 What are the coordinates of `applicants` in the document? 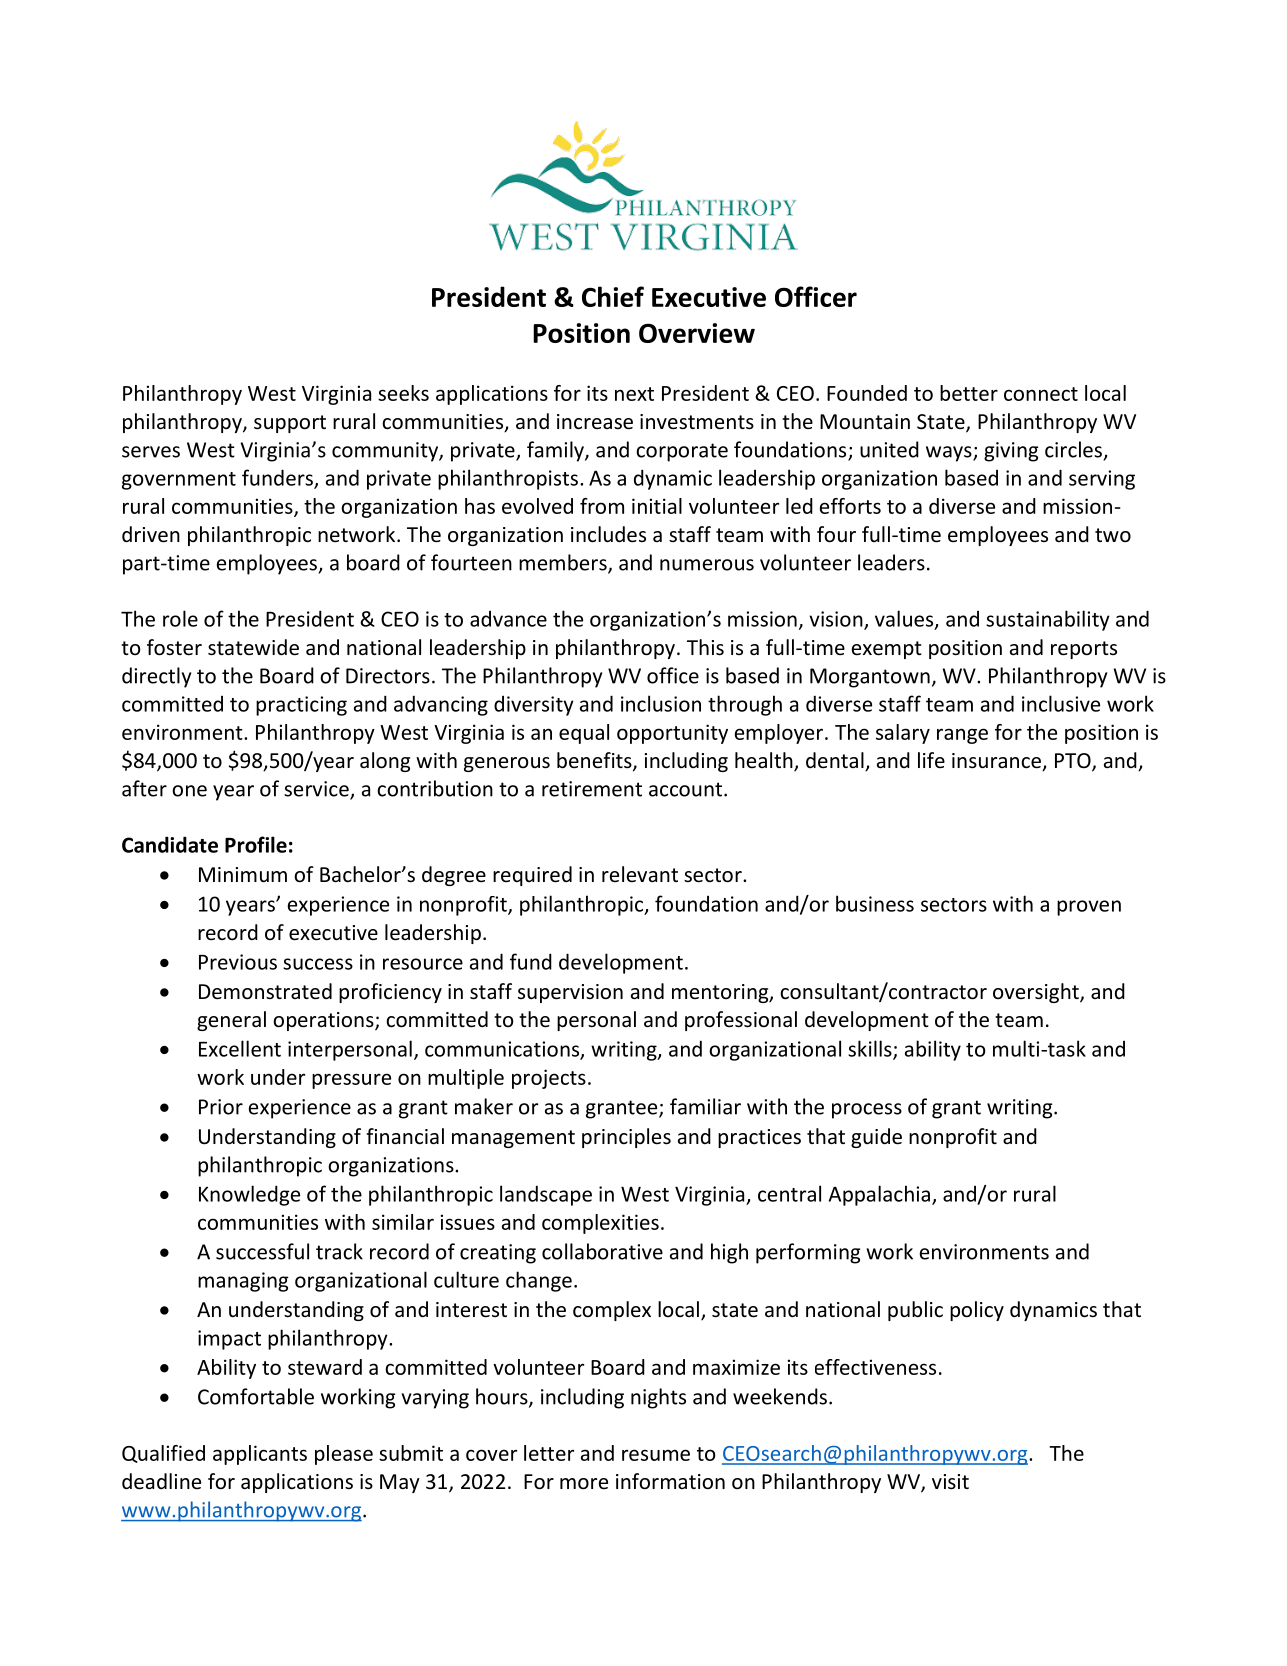 It's located at (260, 1455).
